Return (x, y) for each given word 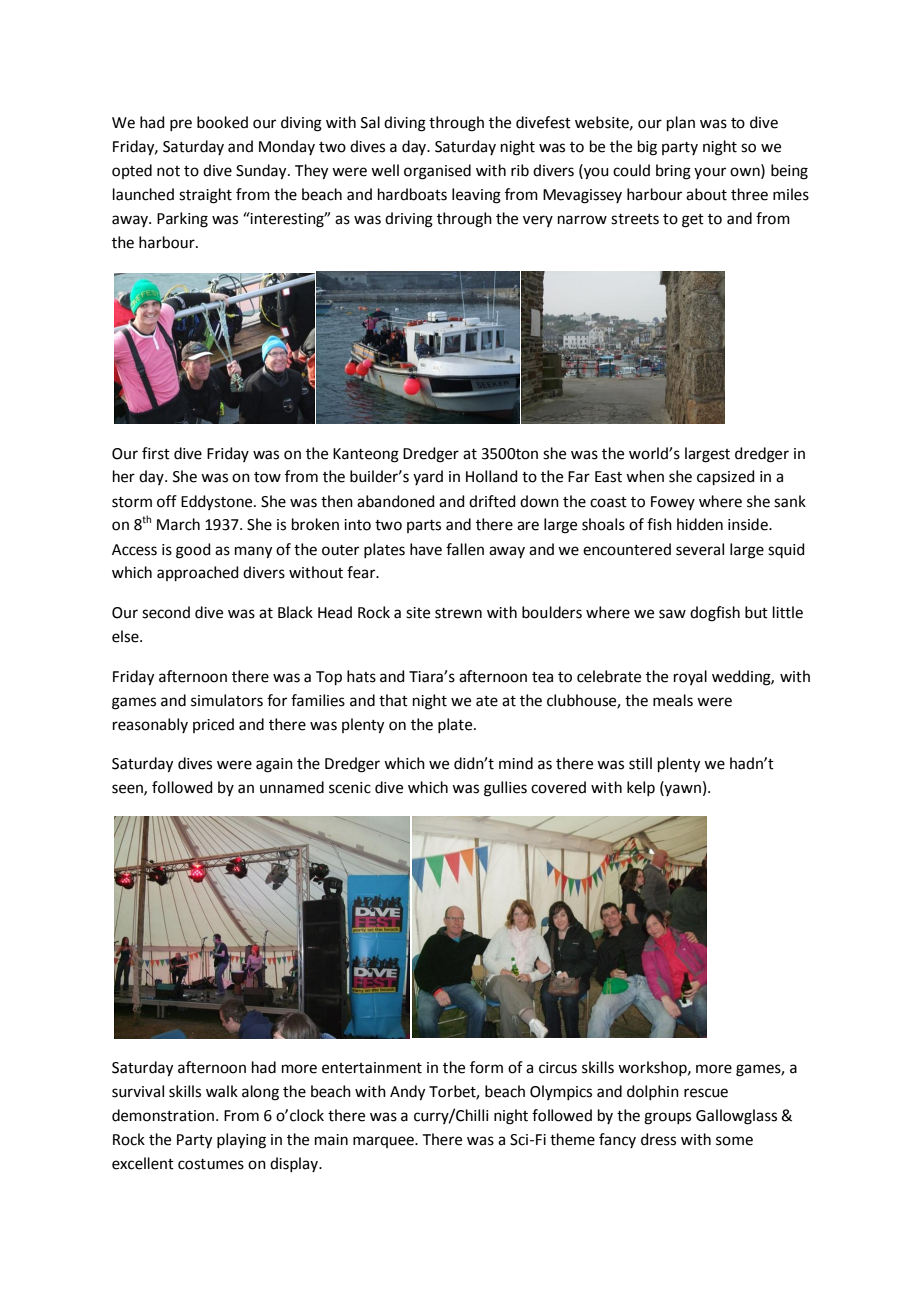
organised (437, 172)
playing (241, 1141)
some (734, 1141)
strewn (458, 613)
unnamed (292, 787)
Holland (492, 476)
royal (690, 677)
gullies (505, 789)
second (166, 612)
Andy (407, 1093)
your (710, 173)
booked (222, 122)
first (156, 453)
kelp (641, 788)
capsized (726, 477)
